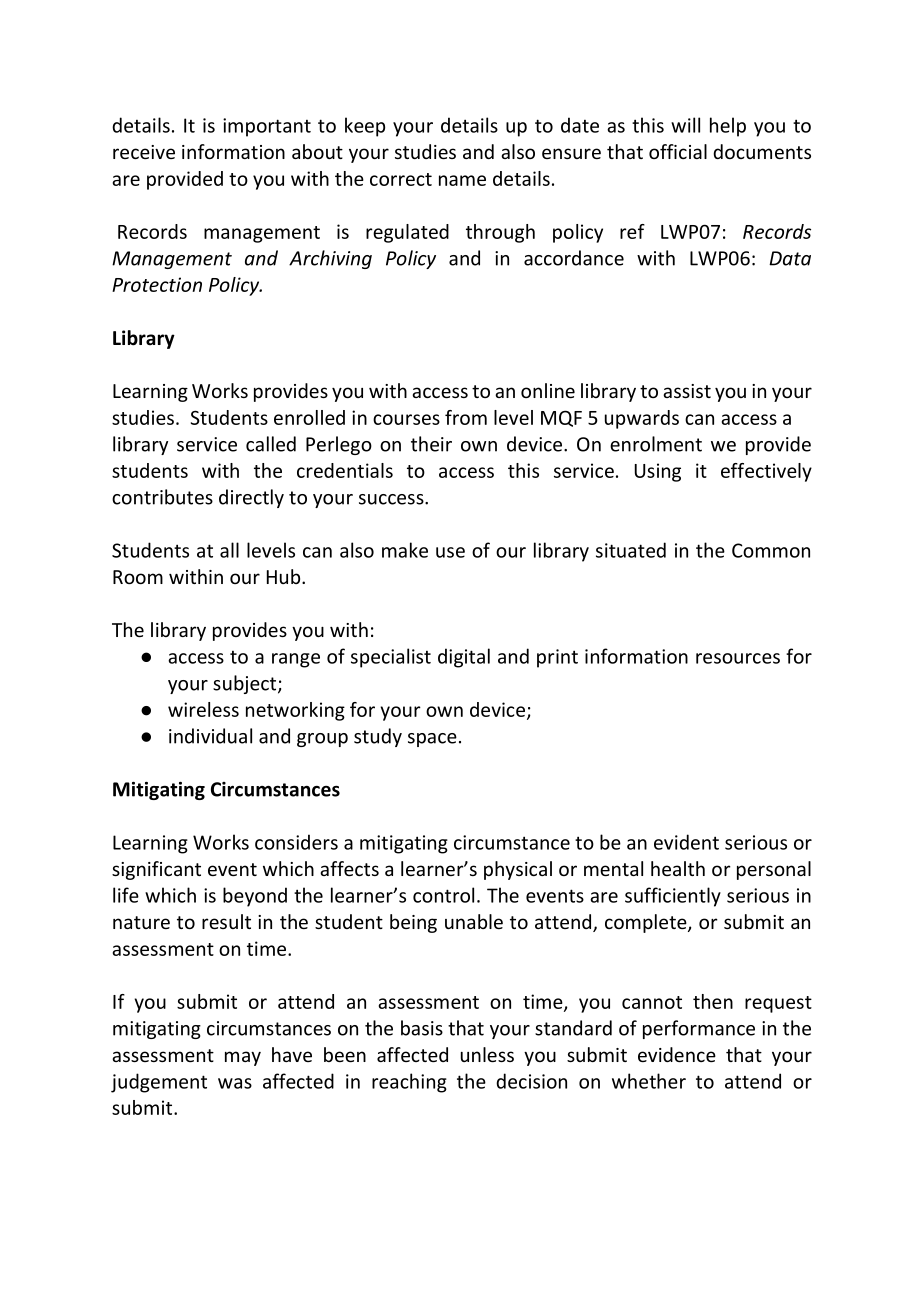  What do you see at coordinates (450, 552) in the page?
I see `use` at bounding box center [450, 552].
